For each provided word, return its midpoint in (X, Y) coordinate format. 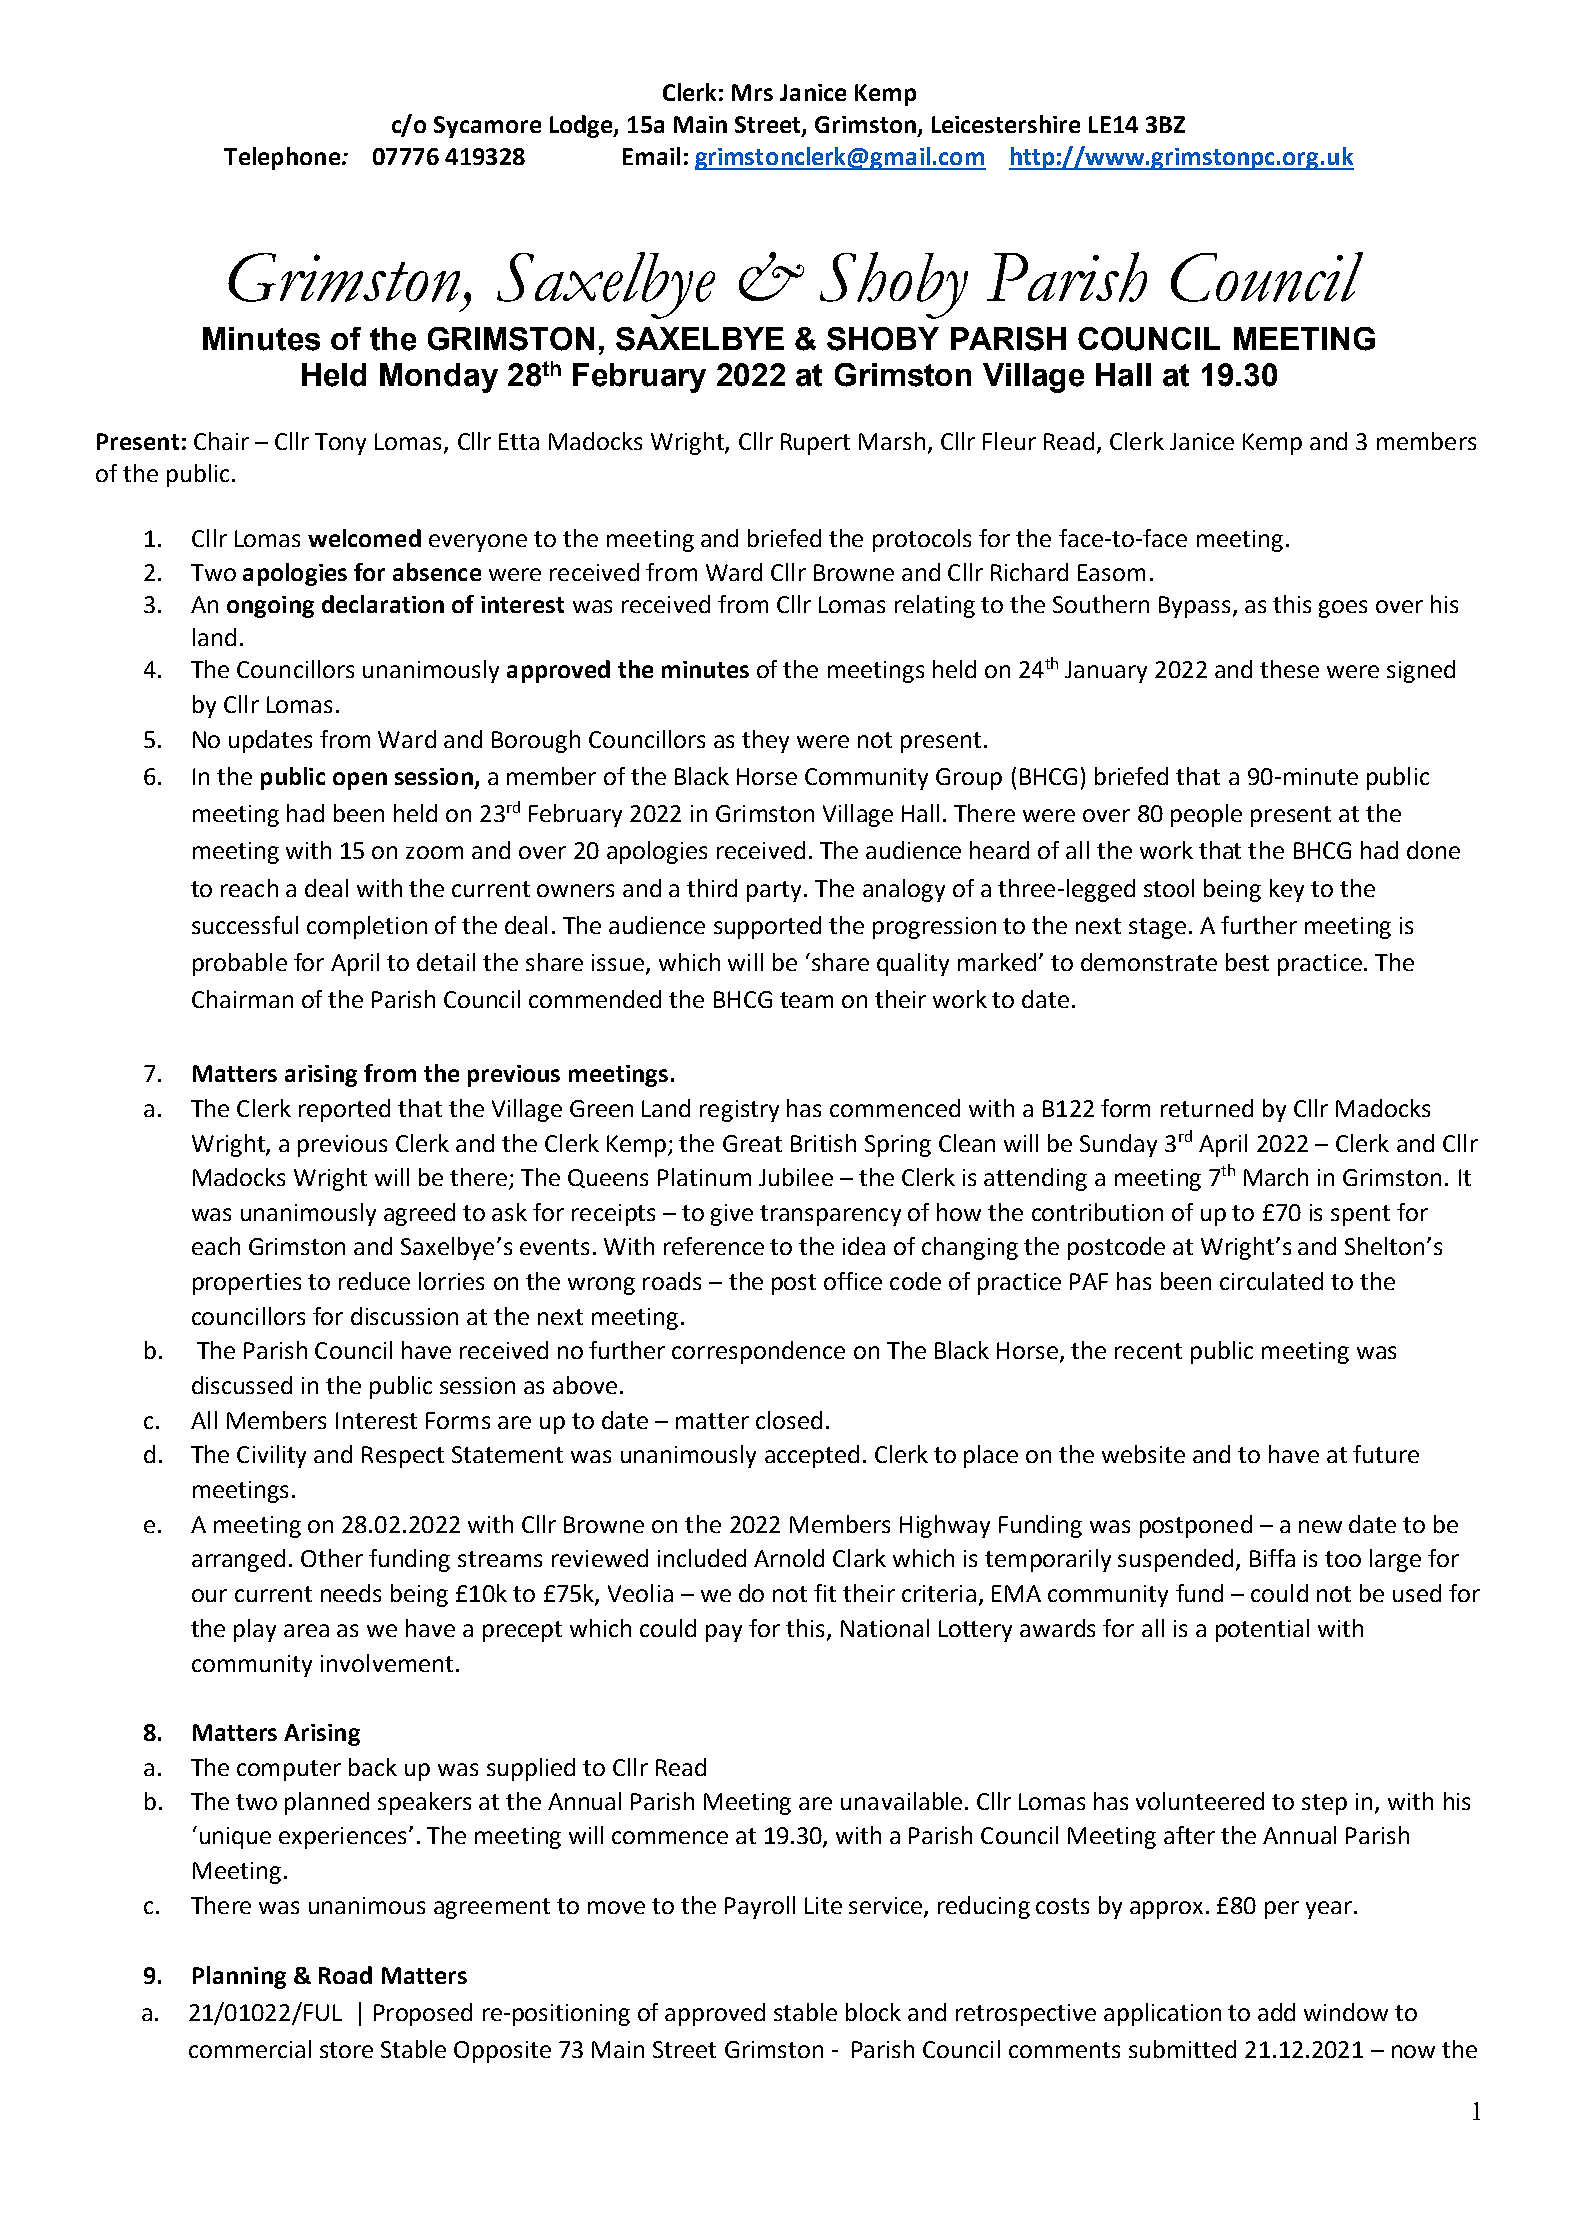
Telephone (282, 158)
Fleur (1009, 441)
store (346, 2050)
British (823, 1143)
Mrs (752, 92)
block (873, 2012)
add (1276, 2012)
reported (344, 1110)
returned (1207, 1108)
